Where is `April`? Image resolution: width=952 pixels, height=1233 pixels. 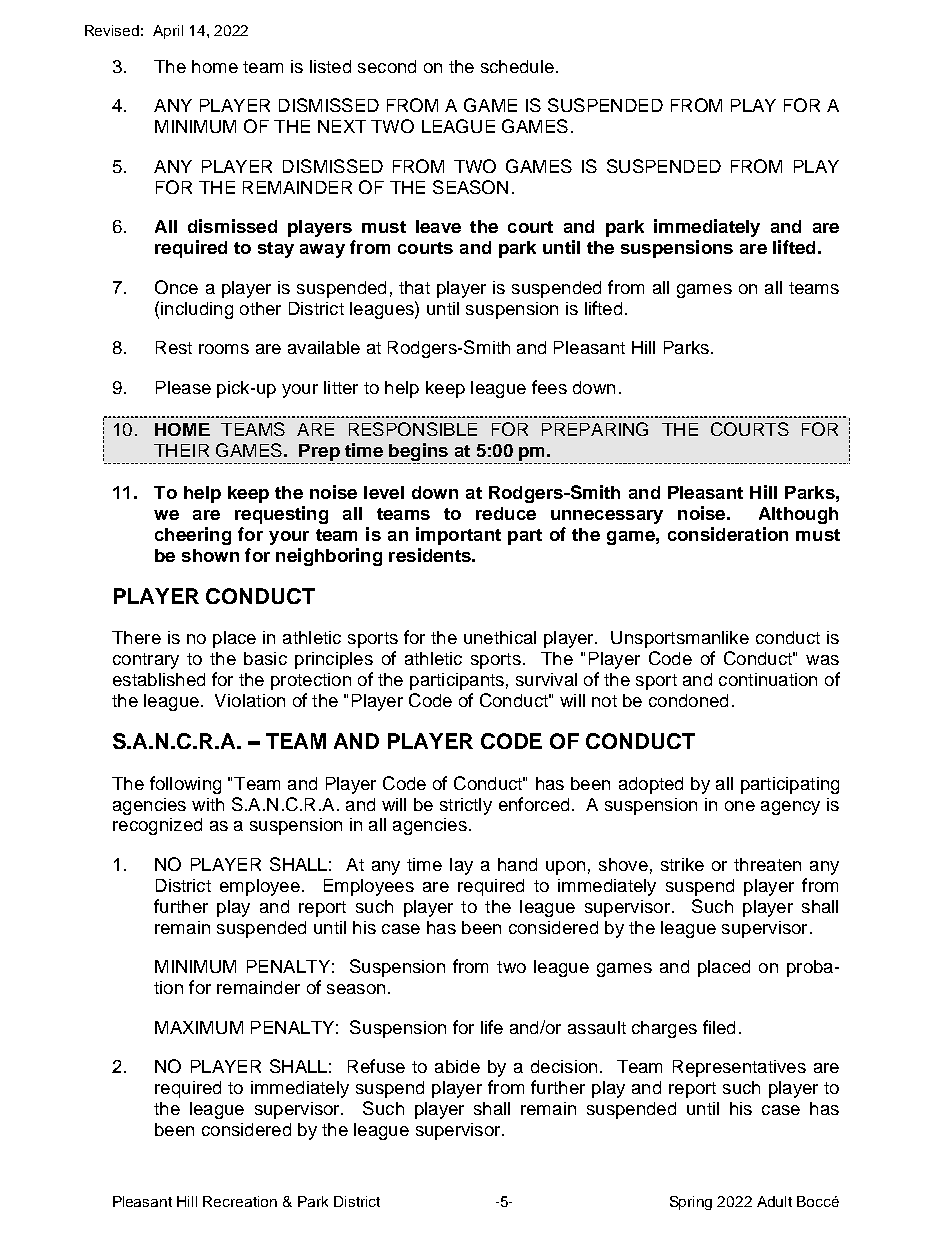 April is located at coordinates (168, 32).
